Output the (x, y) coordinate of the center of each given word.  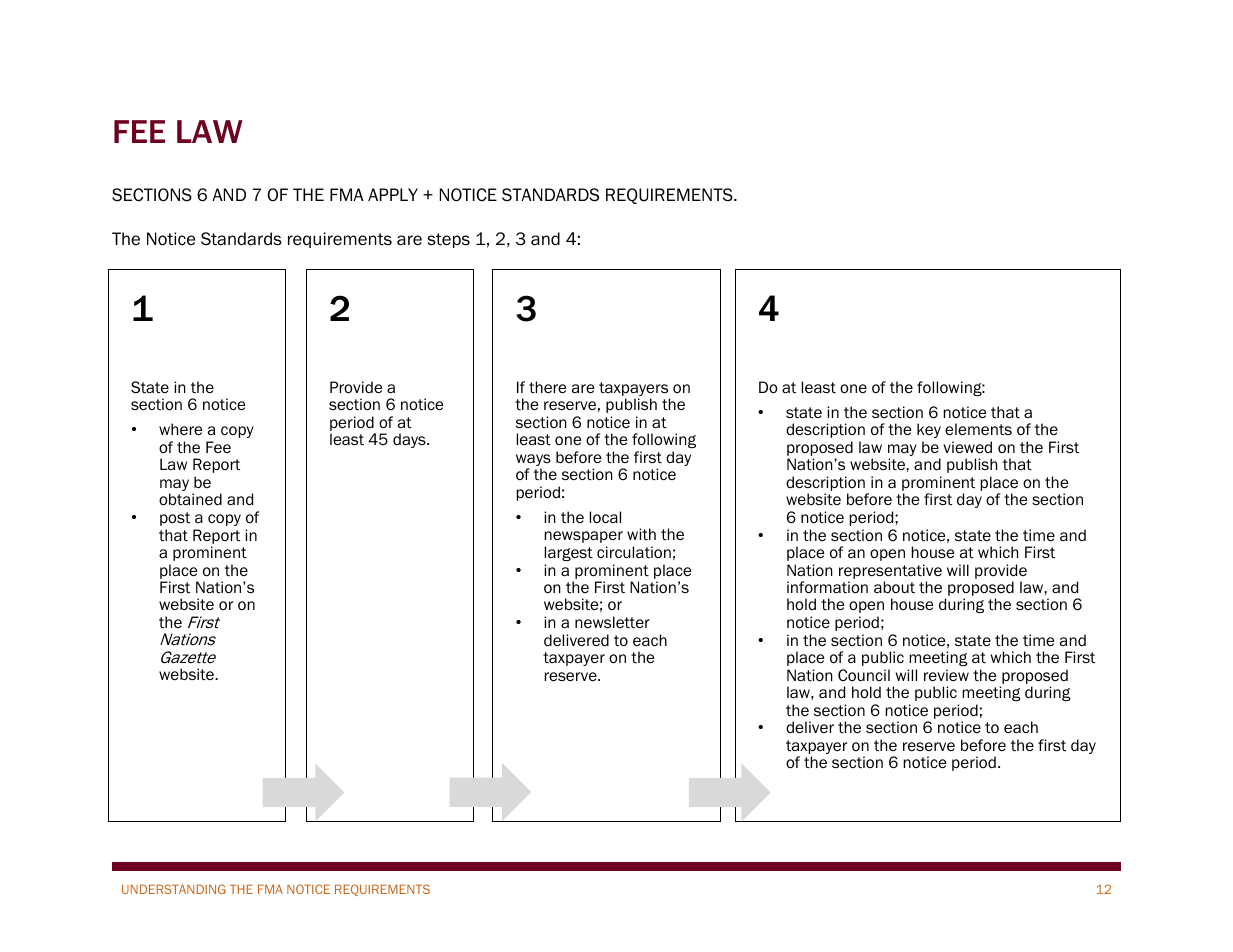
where (180, 429)
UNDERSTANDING (173, 889)
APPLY (393, 194)
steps (448, 240)
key (929, 430)
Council (864, 675)
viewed (967, 447)
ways (533, 461)
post (175, 519)
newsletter (612, 622)
